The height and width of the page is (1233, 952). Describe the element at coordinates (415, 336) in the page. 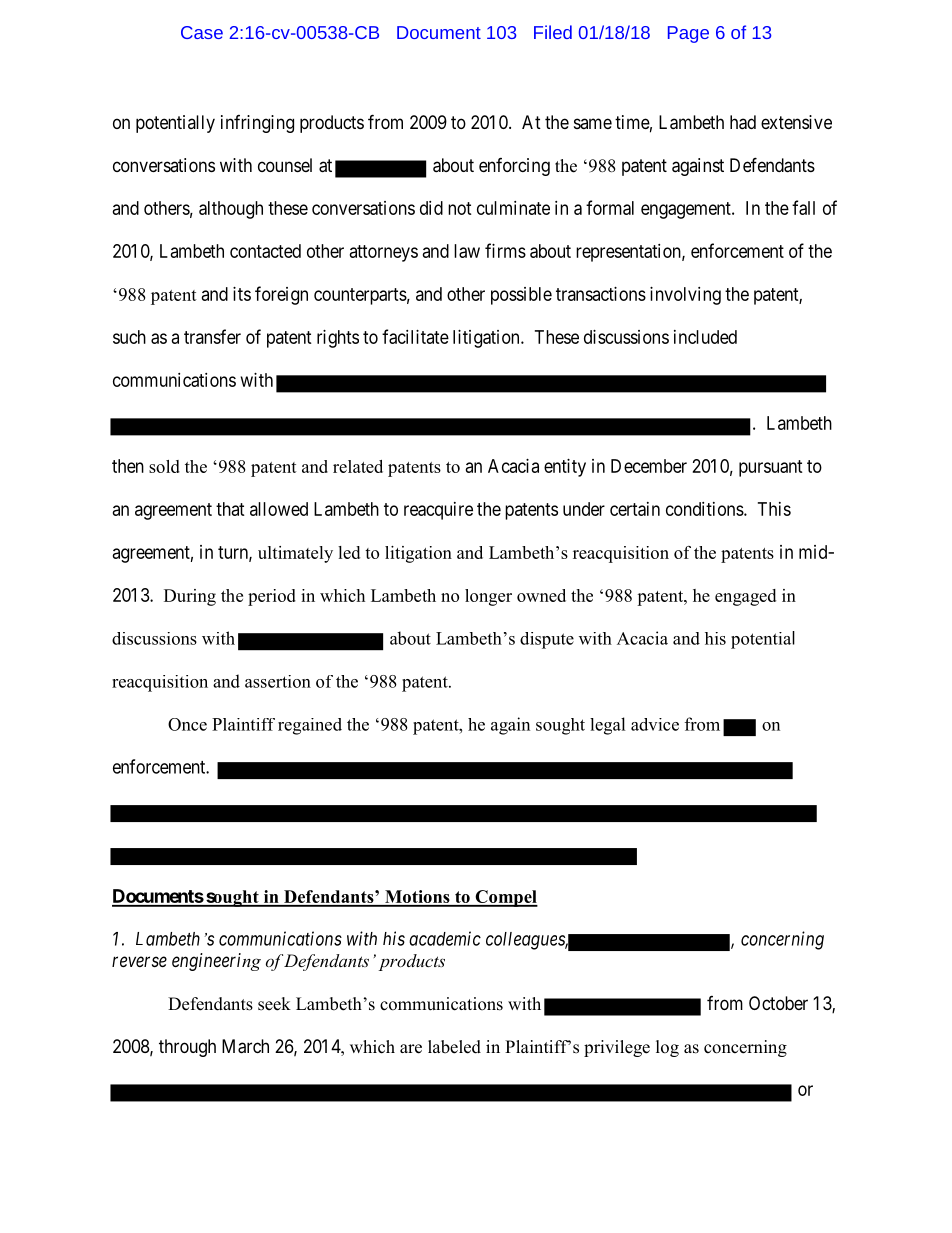

I see `facilitate` at that location.
